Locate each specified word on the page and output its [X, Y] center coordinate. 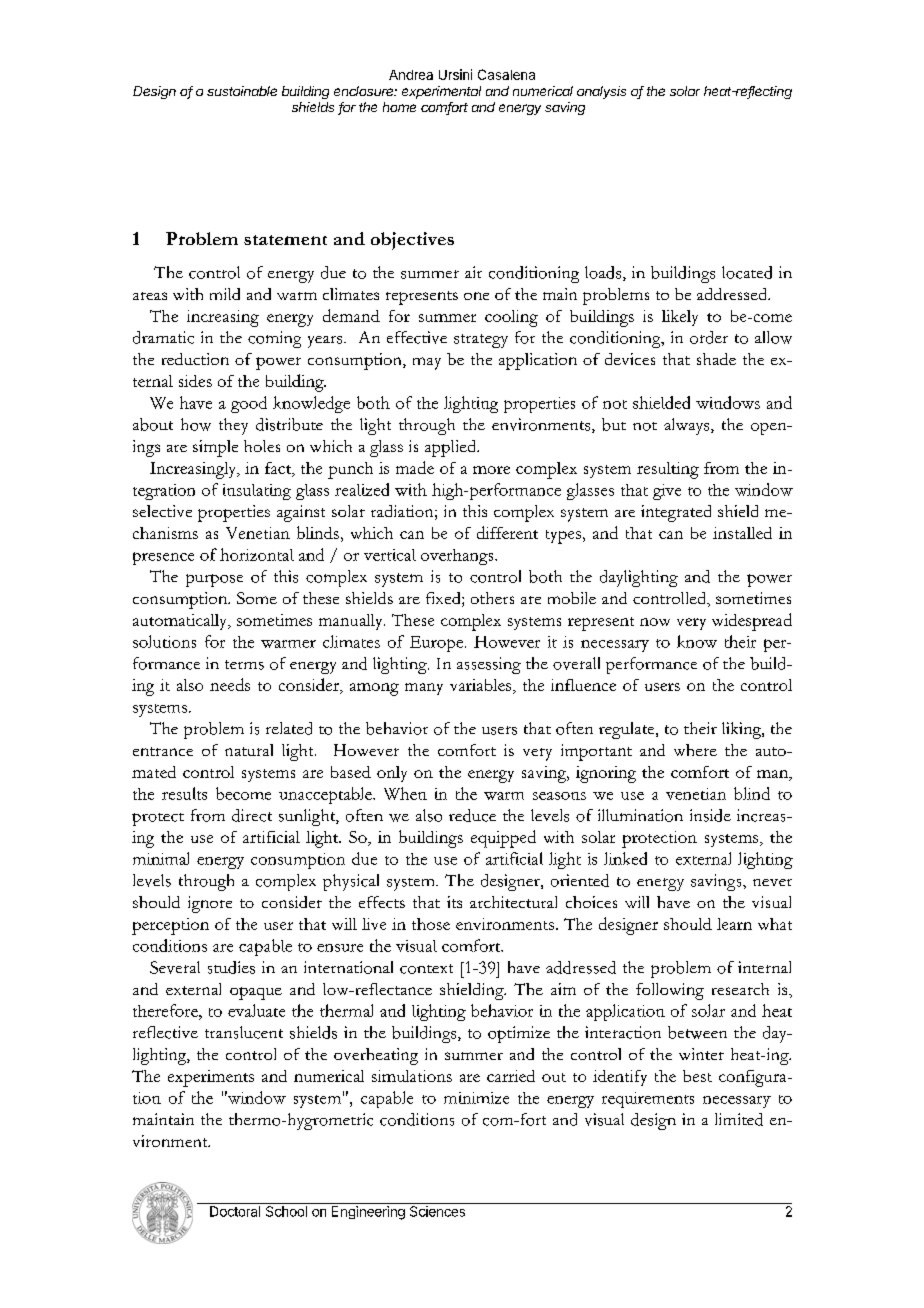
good [249, 404]
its [454, 902]
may [427, 363]
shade [716, 359]
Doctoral [235, 1211]
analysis [601, 92]
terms [244, 665]
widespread [752, 622]
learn [734, 924]
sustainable [242, 91]
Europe [436, 644]
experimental [441, 92]
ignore [210, 904]
